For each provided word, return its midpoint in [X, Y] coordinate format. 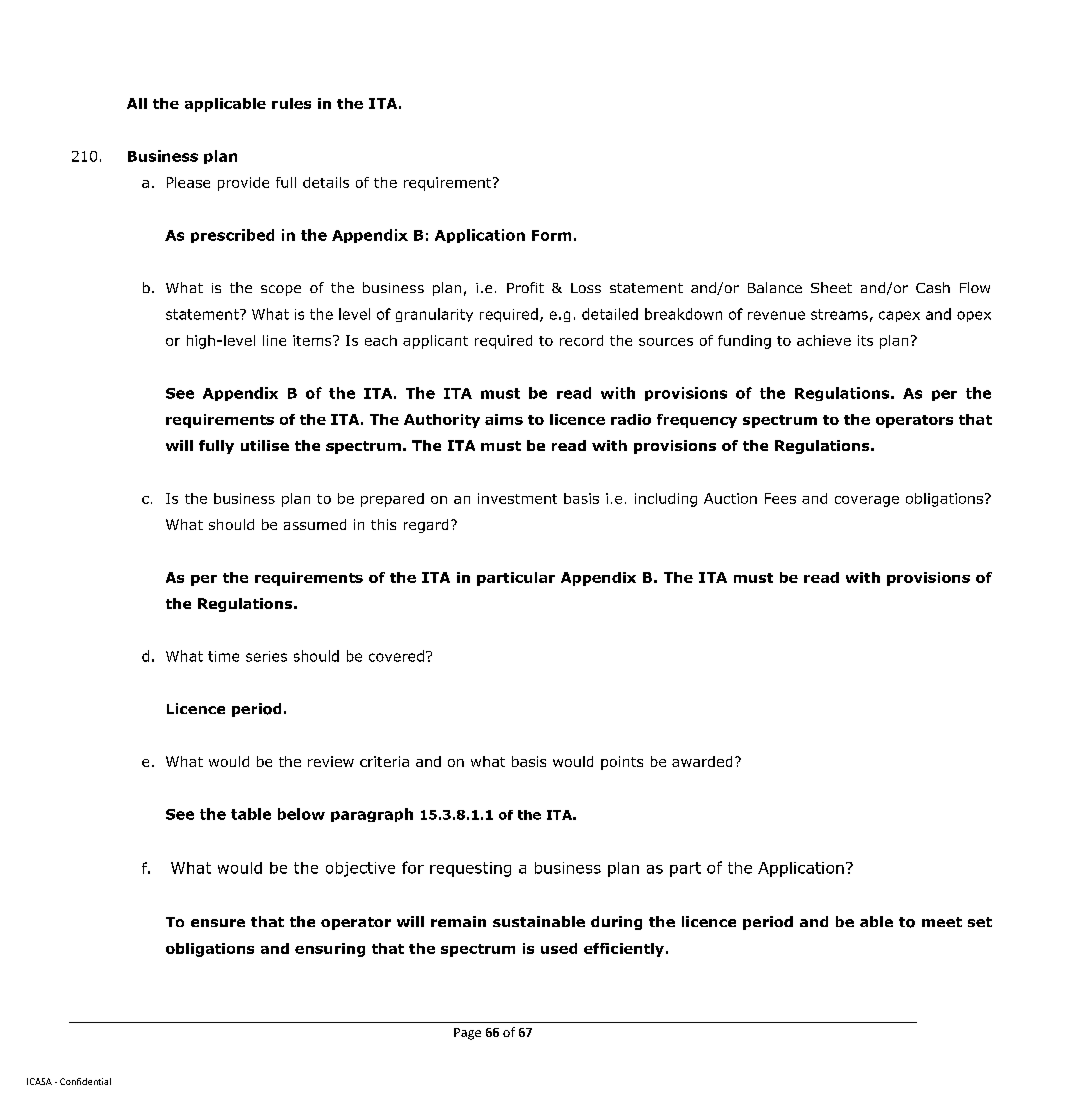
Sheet [831, 287]
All [137, 103]
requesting [470, 869]
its [865, 340]
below [301, 814]
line [274, 340]
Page [467, 1034]
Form [551, 235]
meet [942, 922]
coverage [867, 501]
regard [426, 526]
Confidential [85, 1081]
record [581, 340]
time [223, 656]
